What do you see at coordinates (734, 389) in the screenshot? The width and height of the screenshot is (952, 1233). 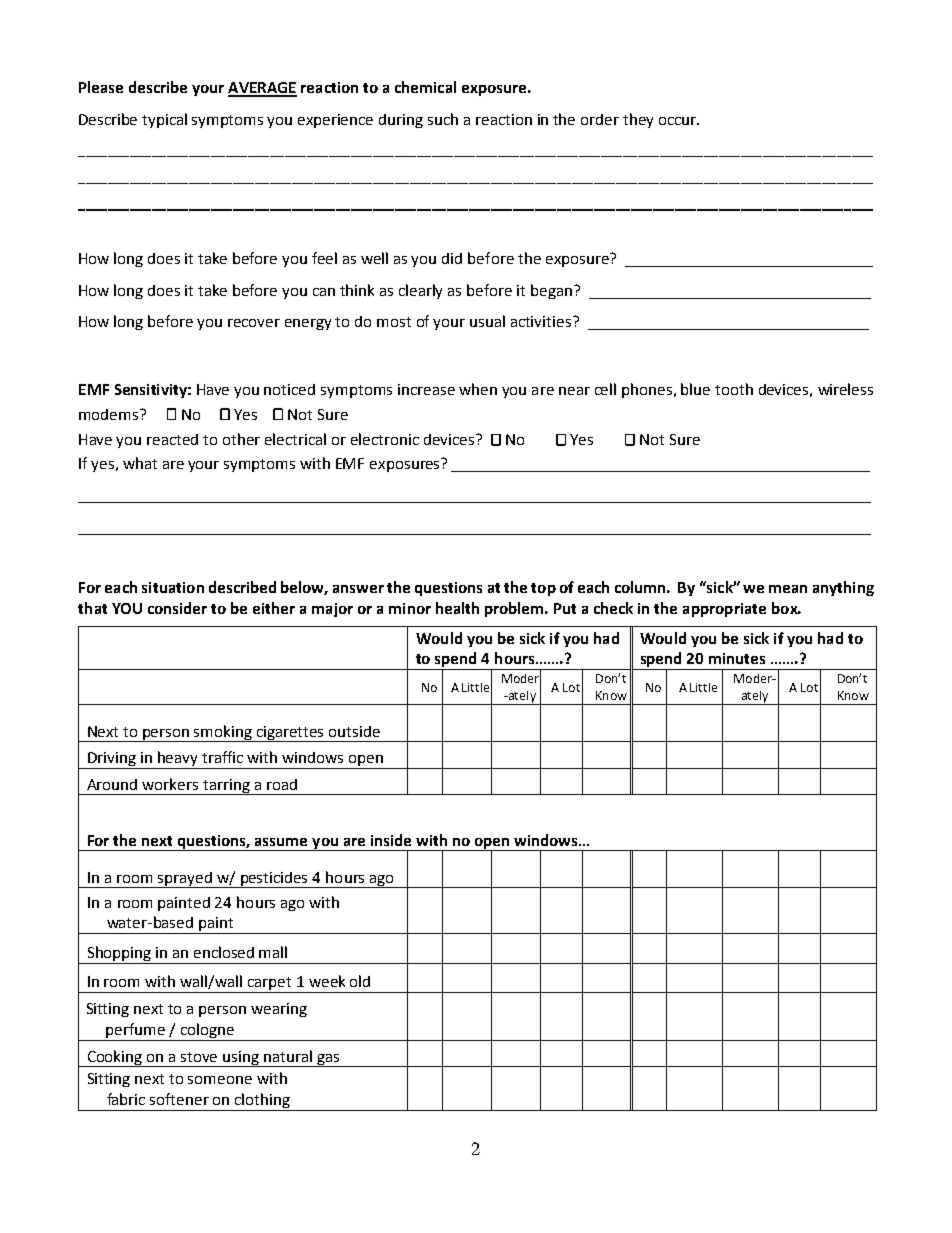 I see `tooth` at bounding box center [734, 389].
